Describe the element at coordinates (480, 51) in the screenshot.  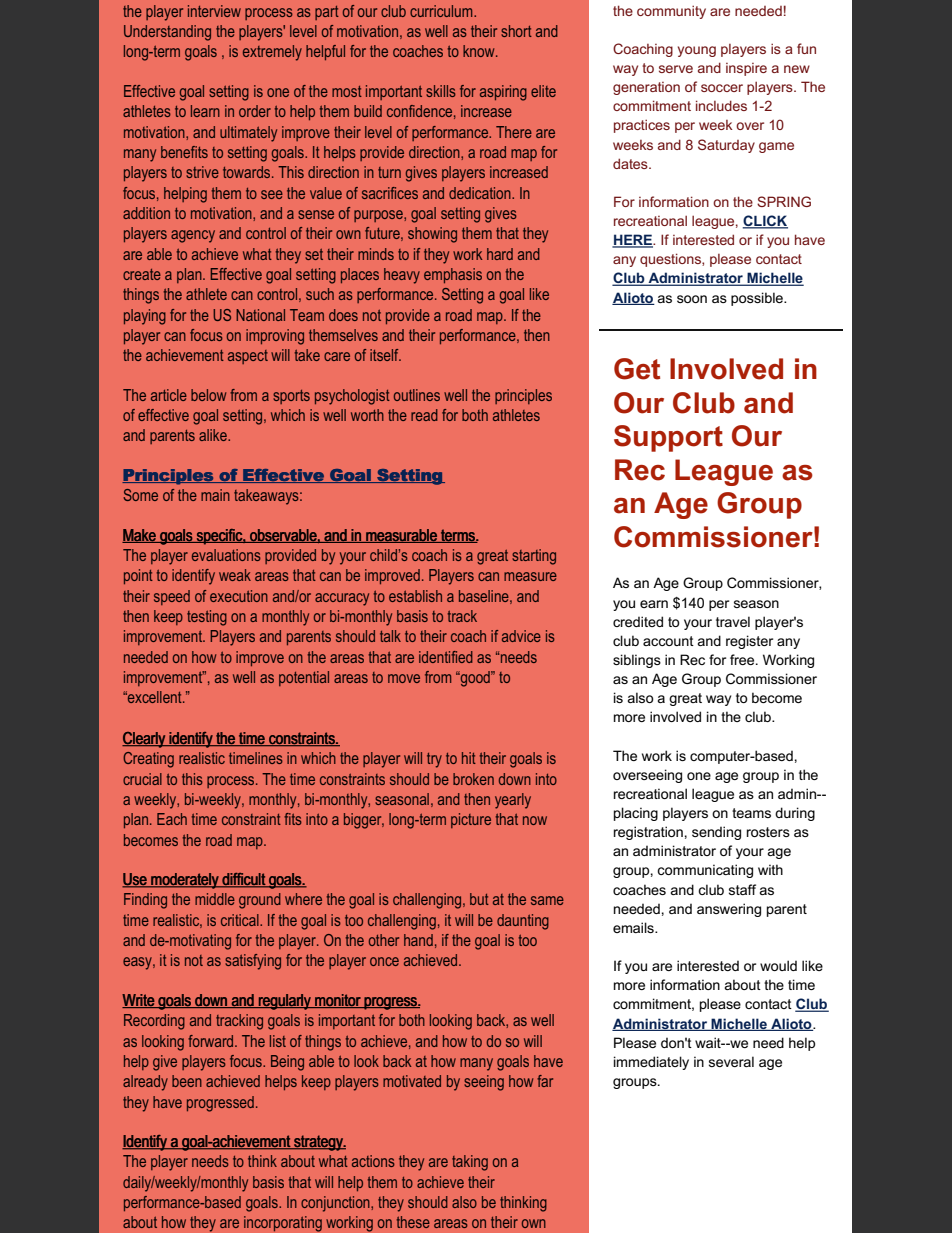
I see `know` at that location.
